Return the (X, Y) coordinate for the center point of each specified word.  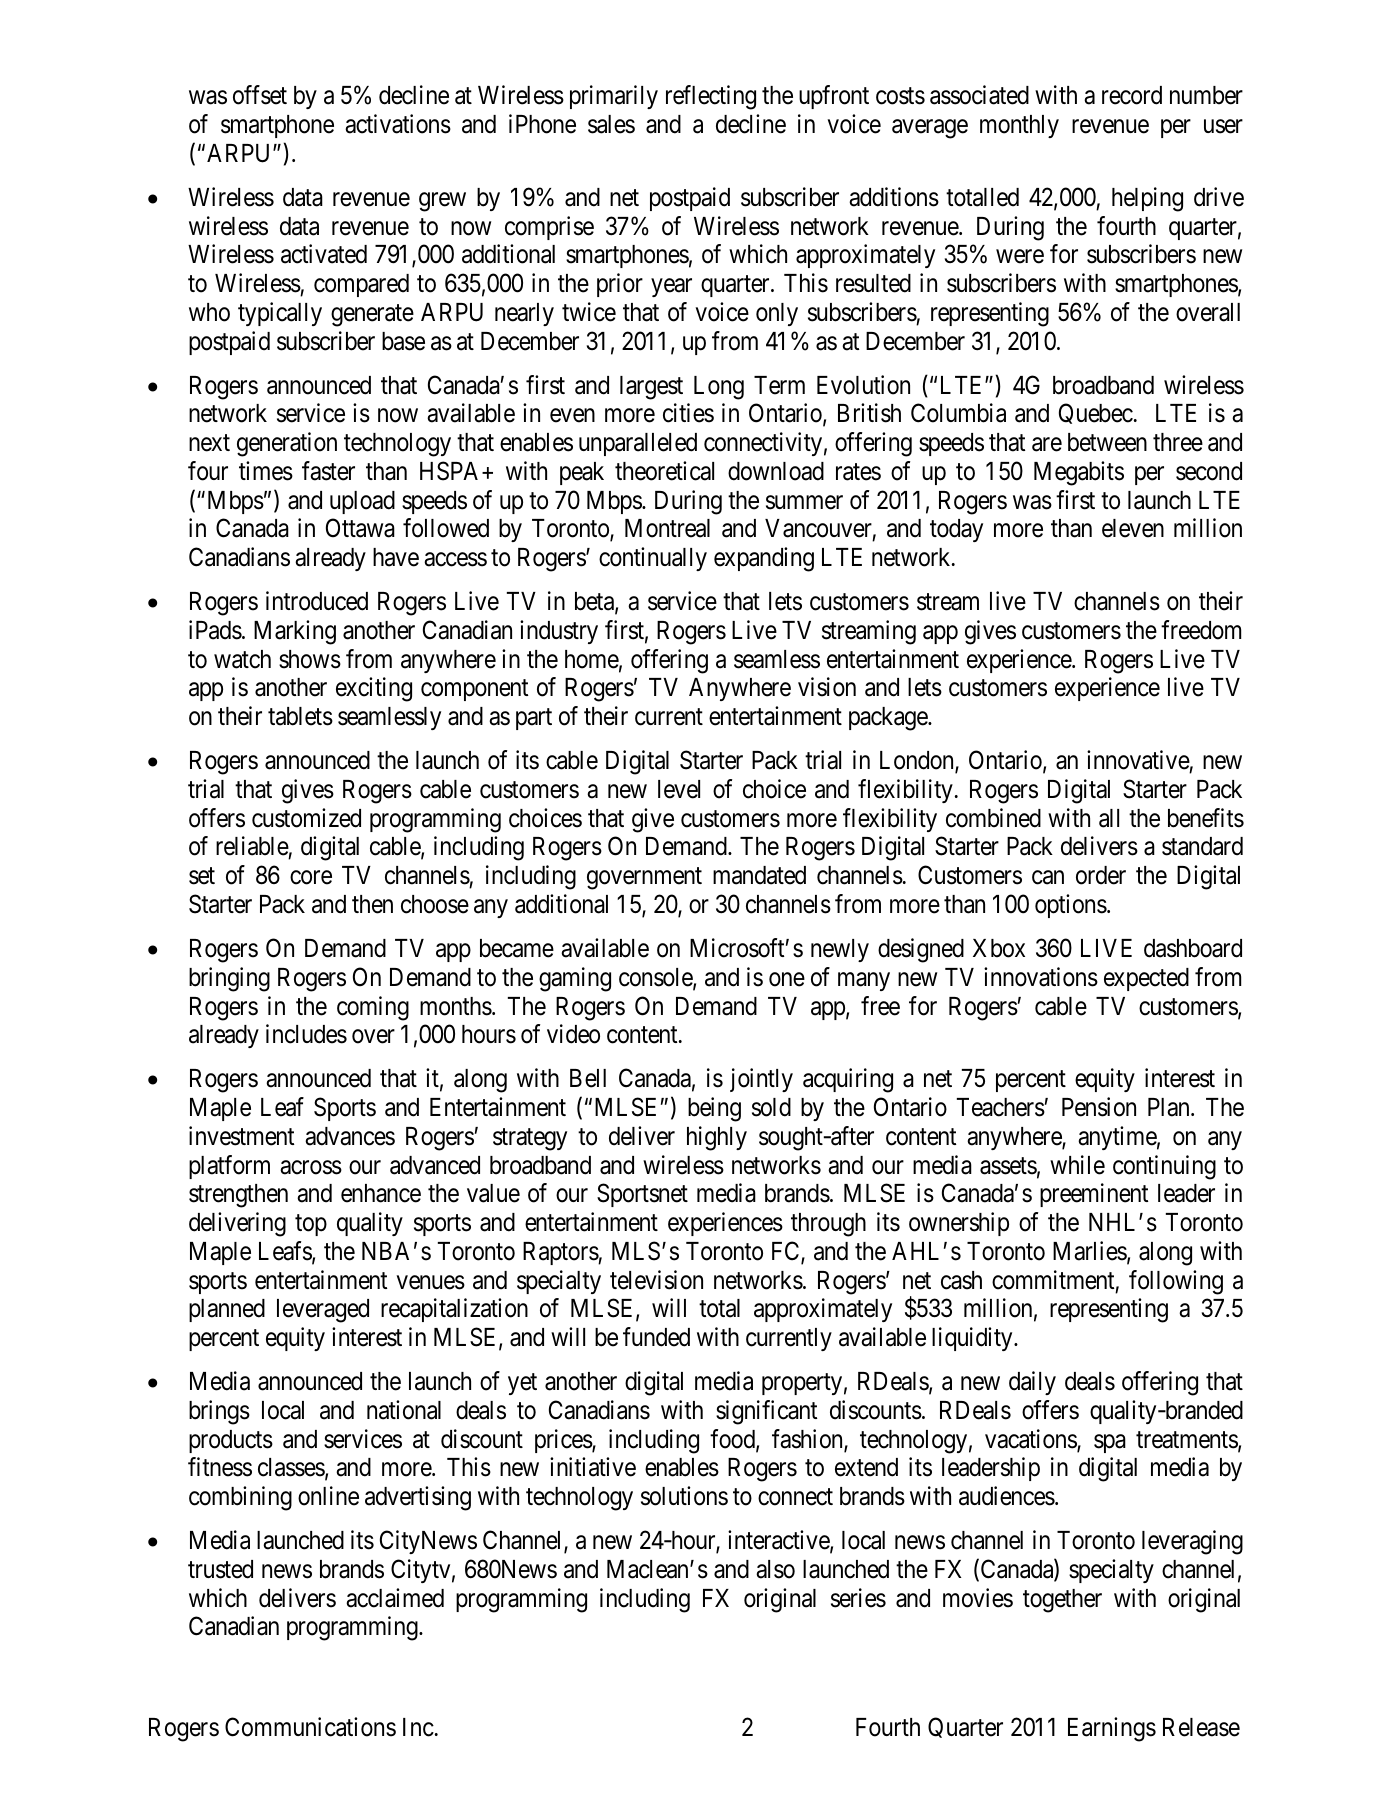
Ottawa (360, 528)
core (311, 878)
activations (398, 124)
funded (656, 1337)
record (1132, 95)
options (1071, 906)
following (1176, 1282)
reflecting (711, 97)
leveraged (323, 1311)
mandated (759, 875)
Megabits (1079, 473)
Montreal (667, 528)
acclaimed (395, 1598)
